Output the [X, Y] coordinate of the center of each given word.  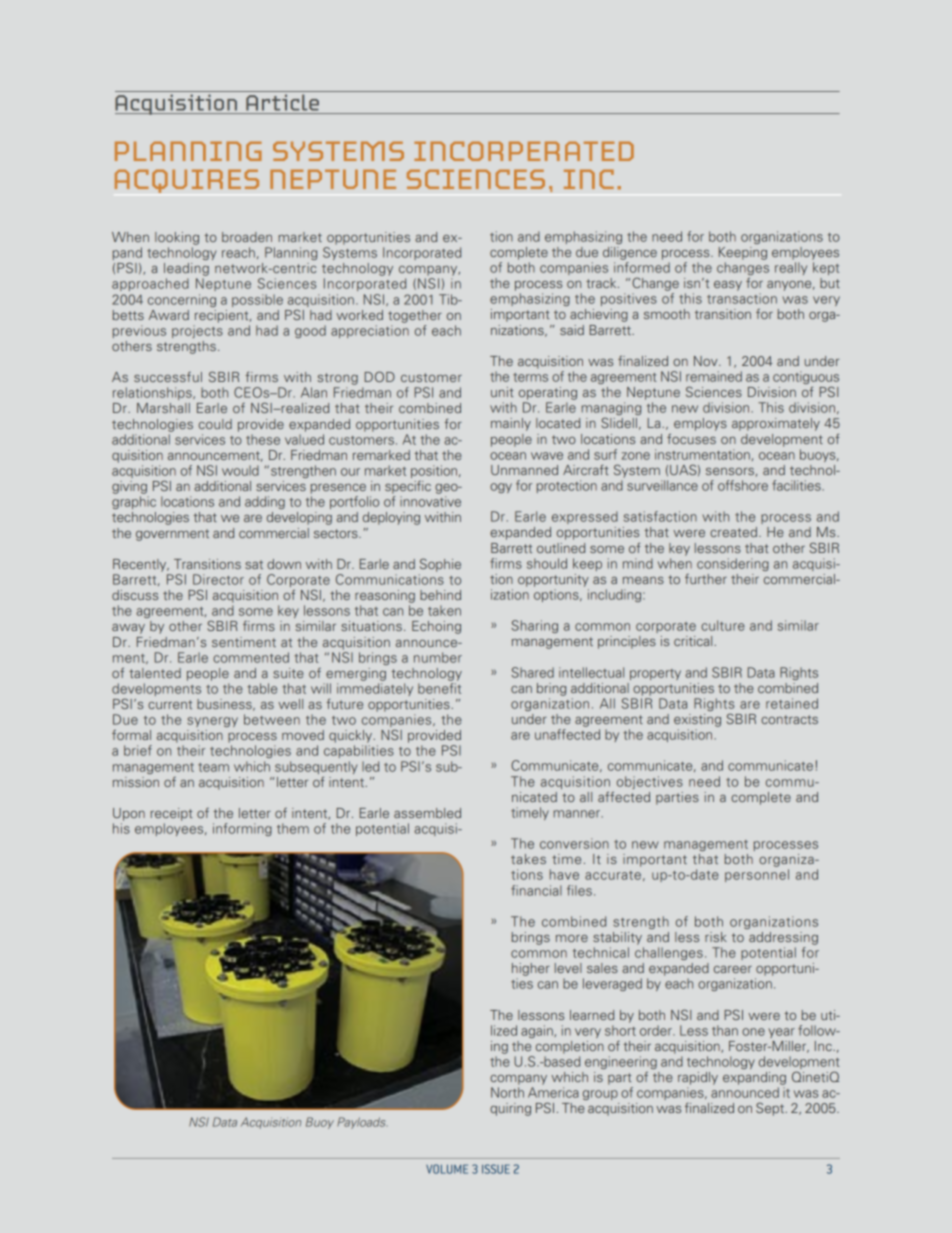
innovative [430, 501]
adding [265, 502]
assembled [427, 813]
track [602, 283]
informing [242, 829]
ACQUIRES [187, 181]
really [791, 268]
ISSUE [496, 1169]
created [733, 532]
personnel [757, 875]
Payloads [362, 1123]
